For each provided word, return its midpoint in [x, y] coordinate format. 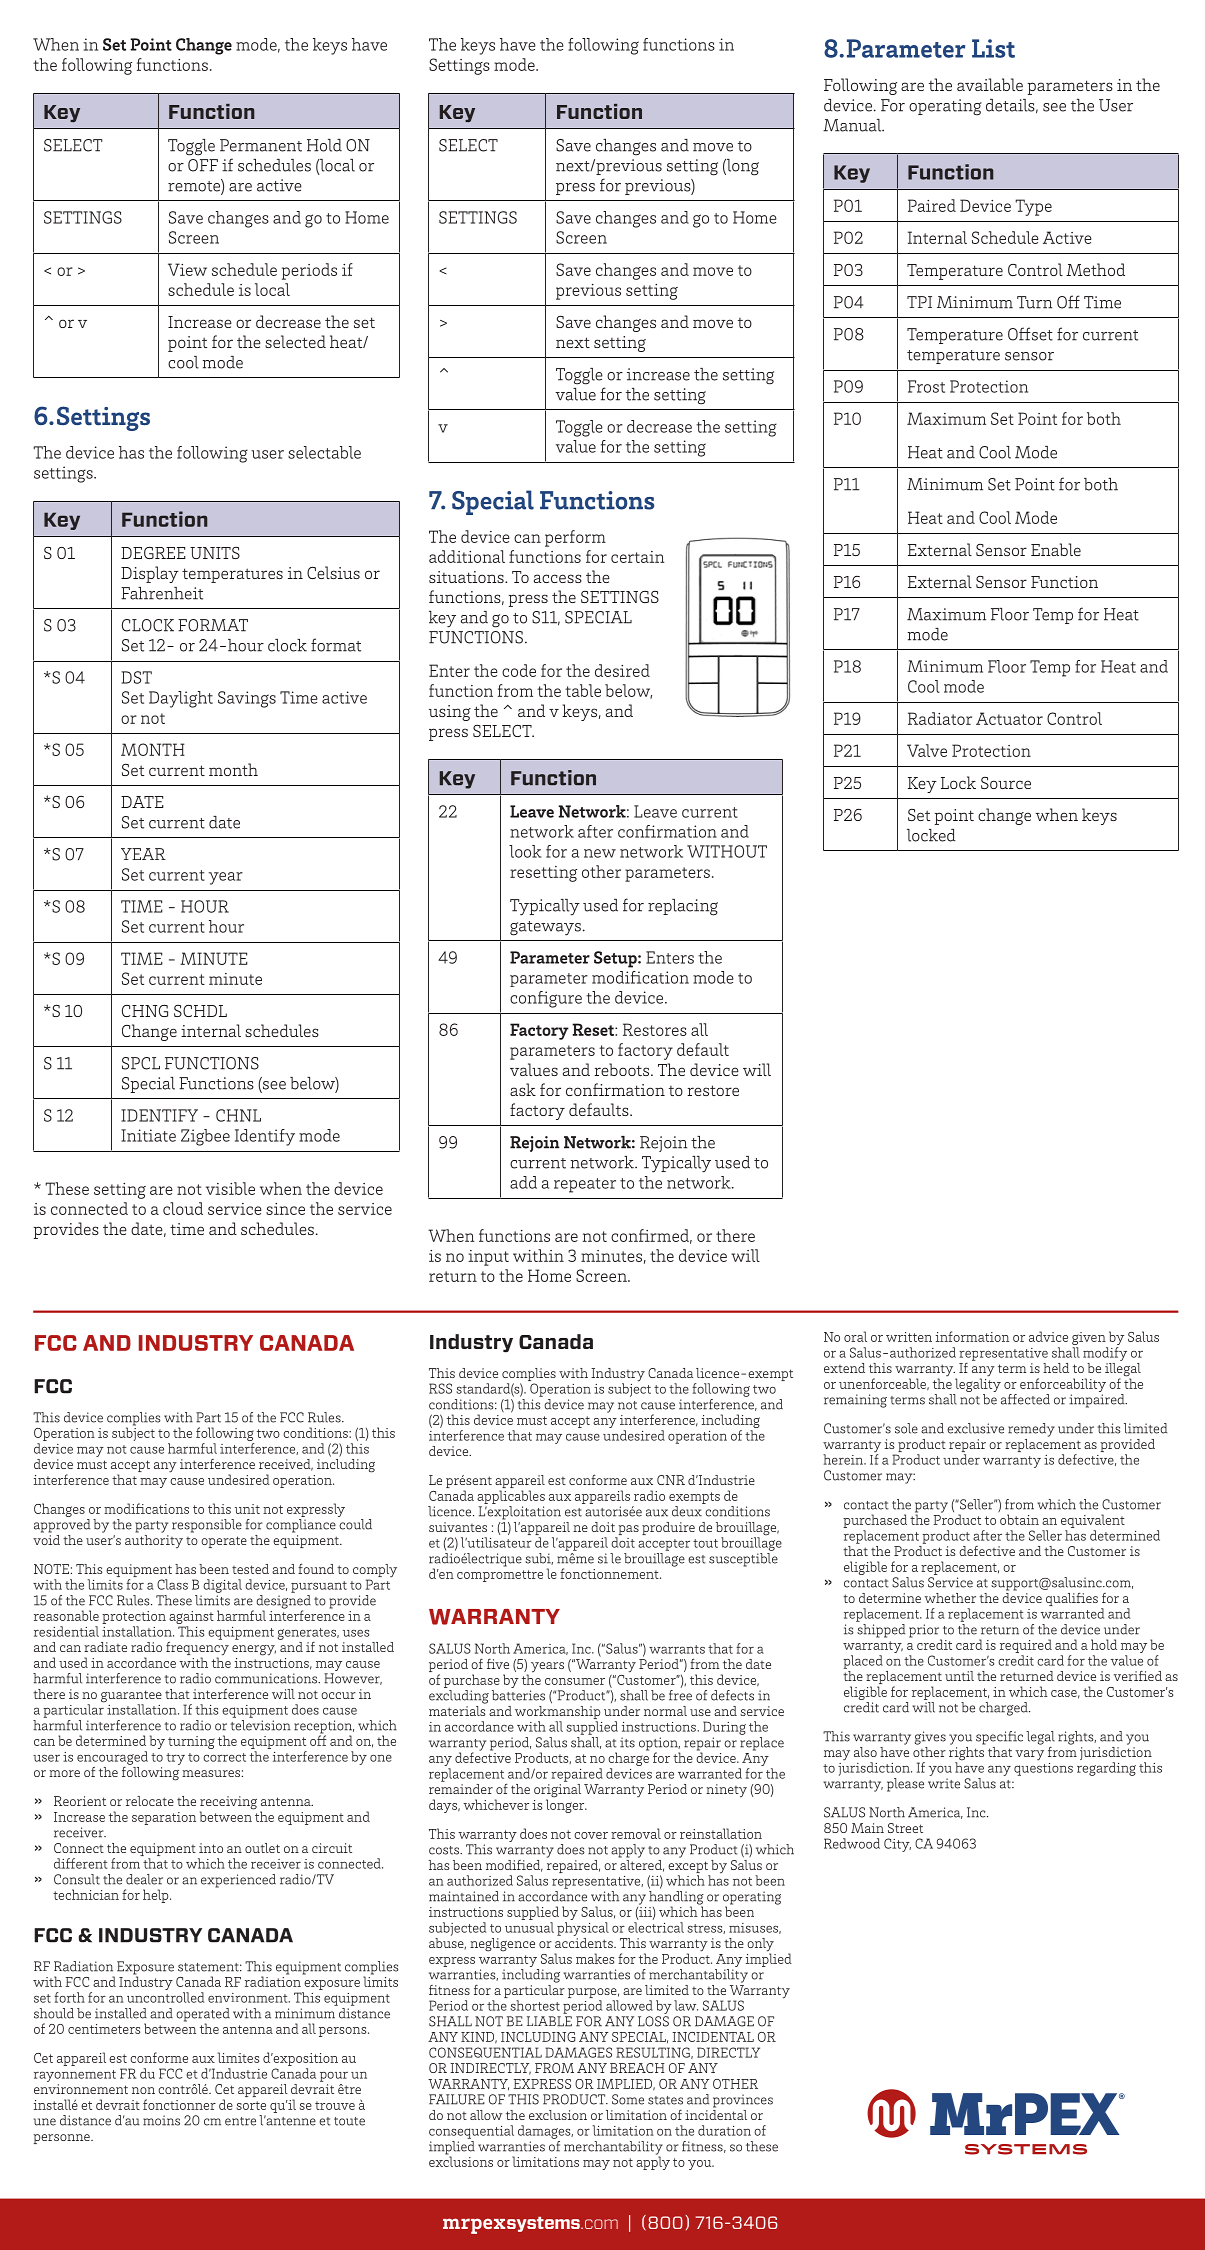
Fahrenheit [162, 593]
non [143, 2090]
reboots [623, 1069]
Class [172, 1584]
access [558, 578]
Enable [1056, 549]
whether [950, 1598]
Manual [853, 125]
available [990, 84]
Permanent [261, 145]
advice [1048, 1336]
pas [627, 1531]
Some [628, 2099]
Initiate [148, 1135]
